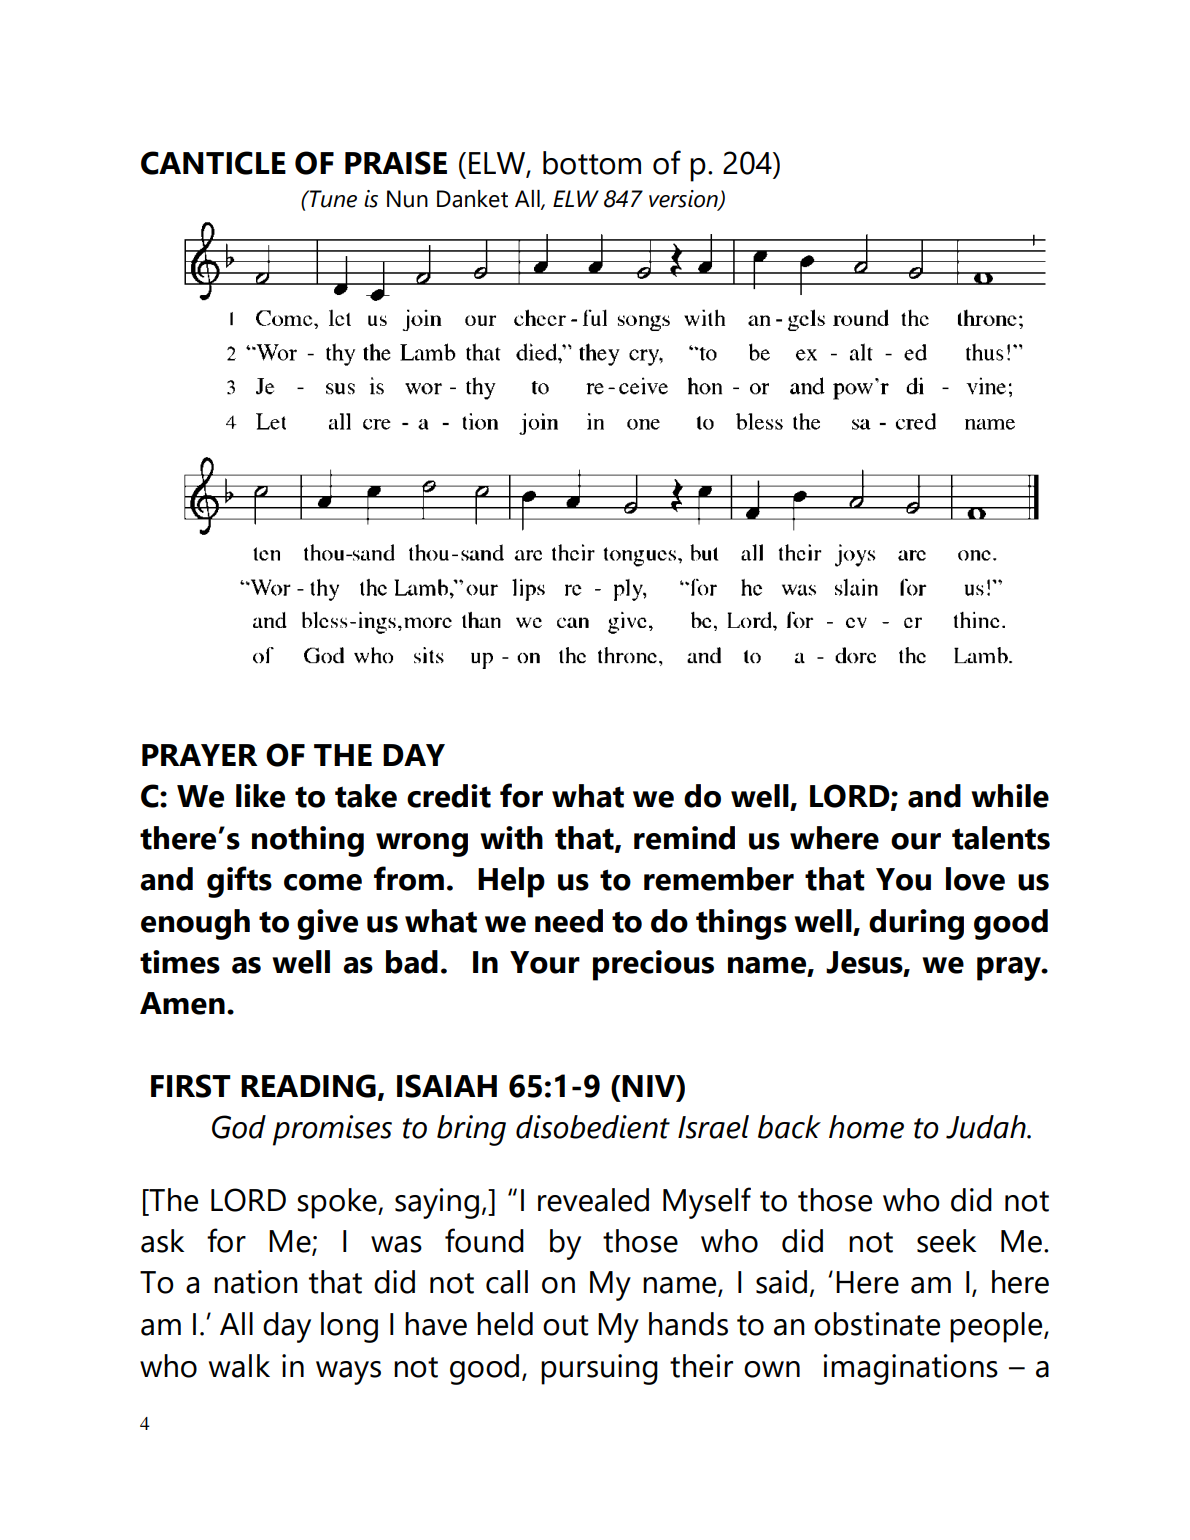  What do you see at coordinates (1010, 796) in the screenshot?
I see `while` at bounding box center [1010, 796].
